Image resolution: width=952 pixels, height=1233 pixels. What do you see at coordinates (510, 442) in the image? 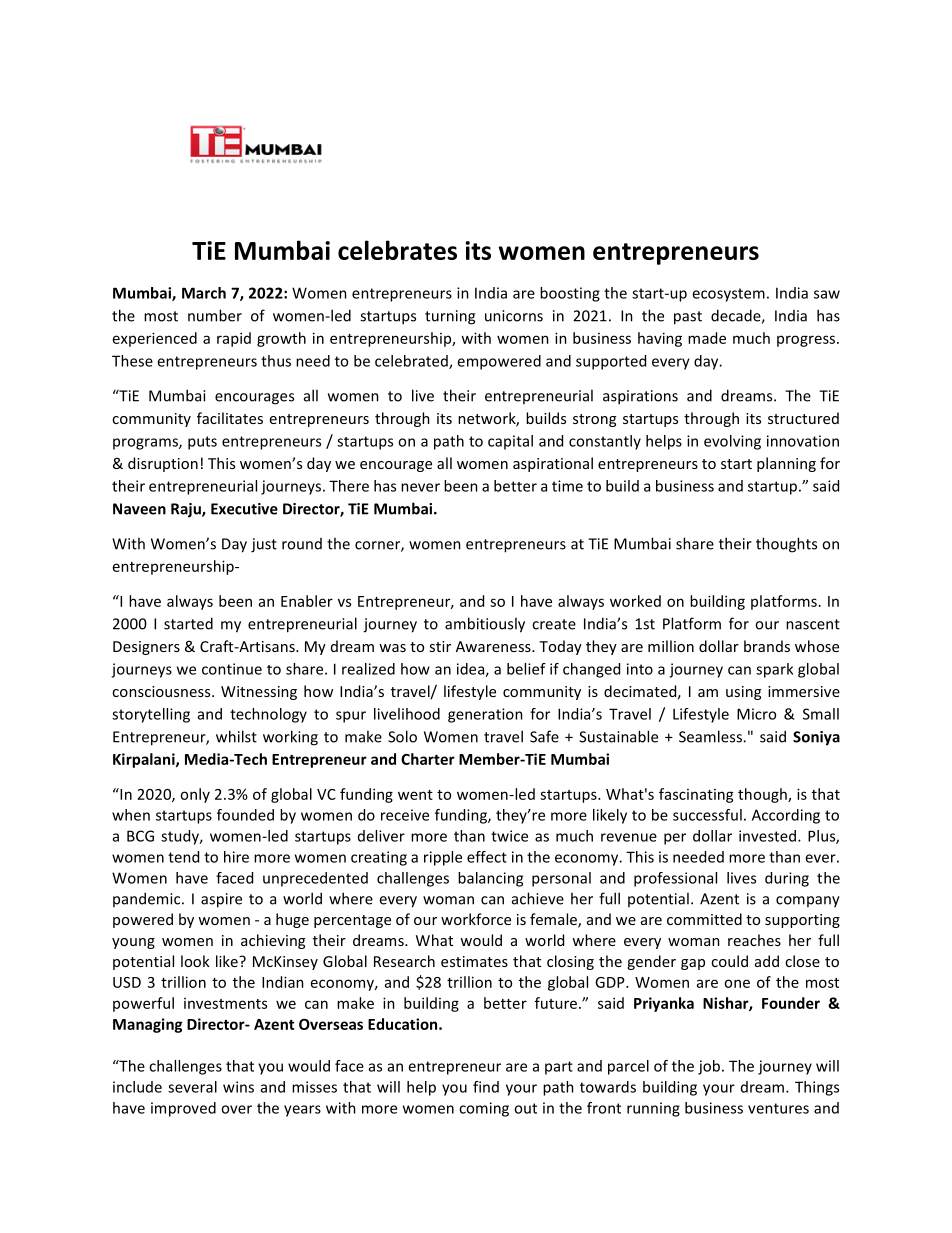
I see `capital` at bounding box center [510, 442].
